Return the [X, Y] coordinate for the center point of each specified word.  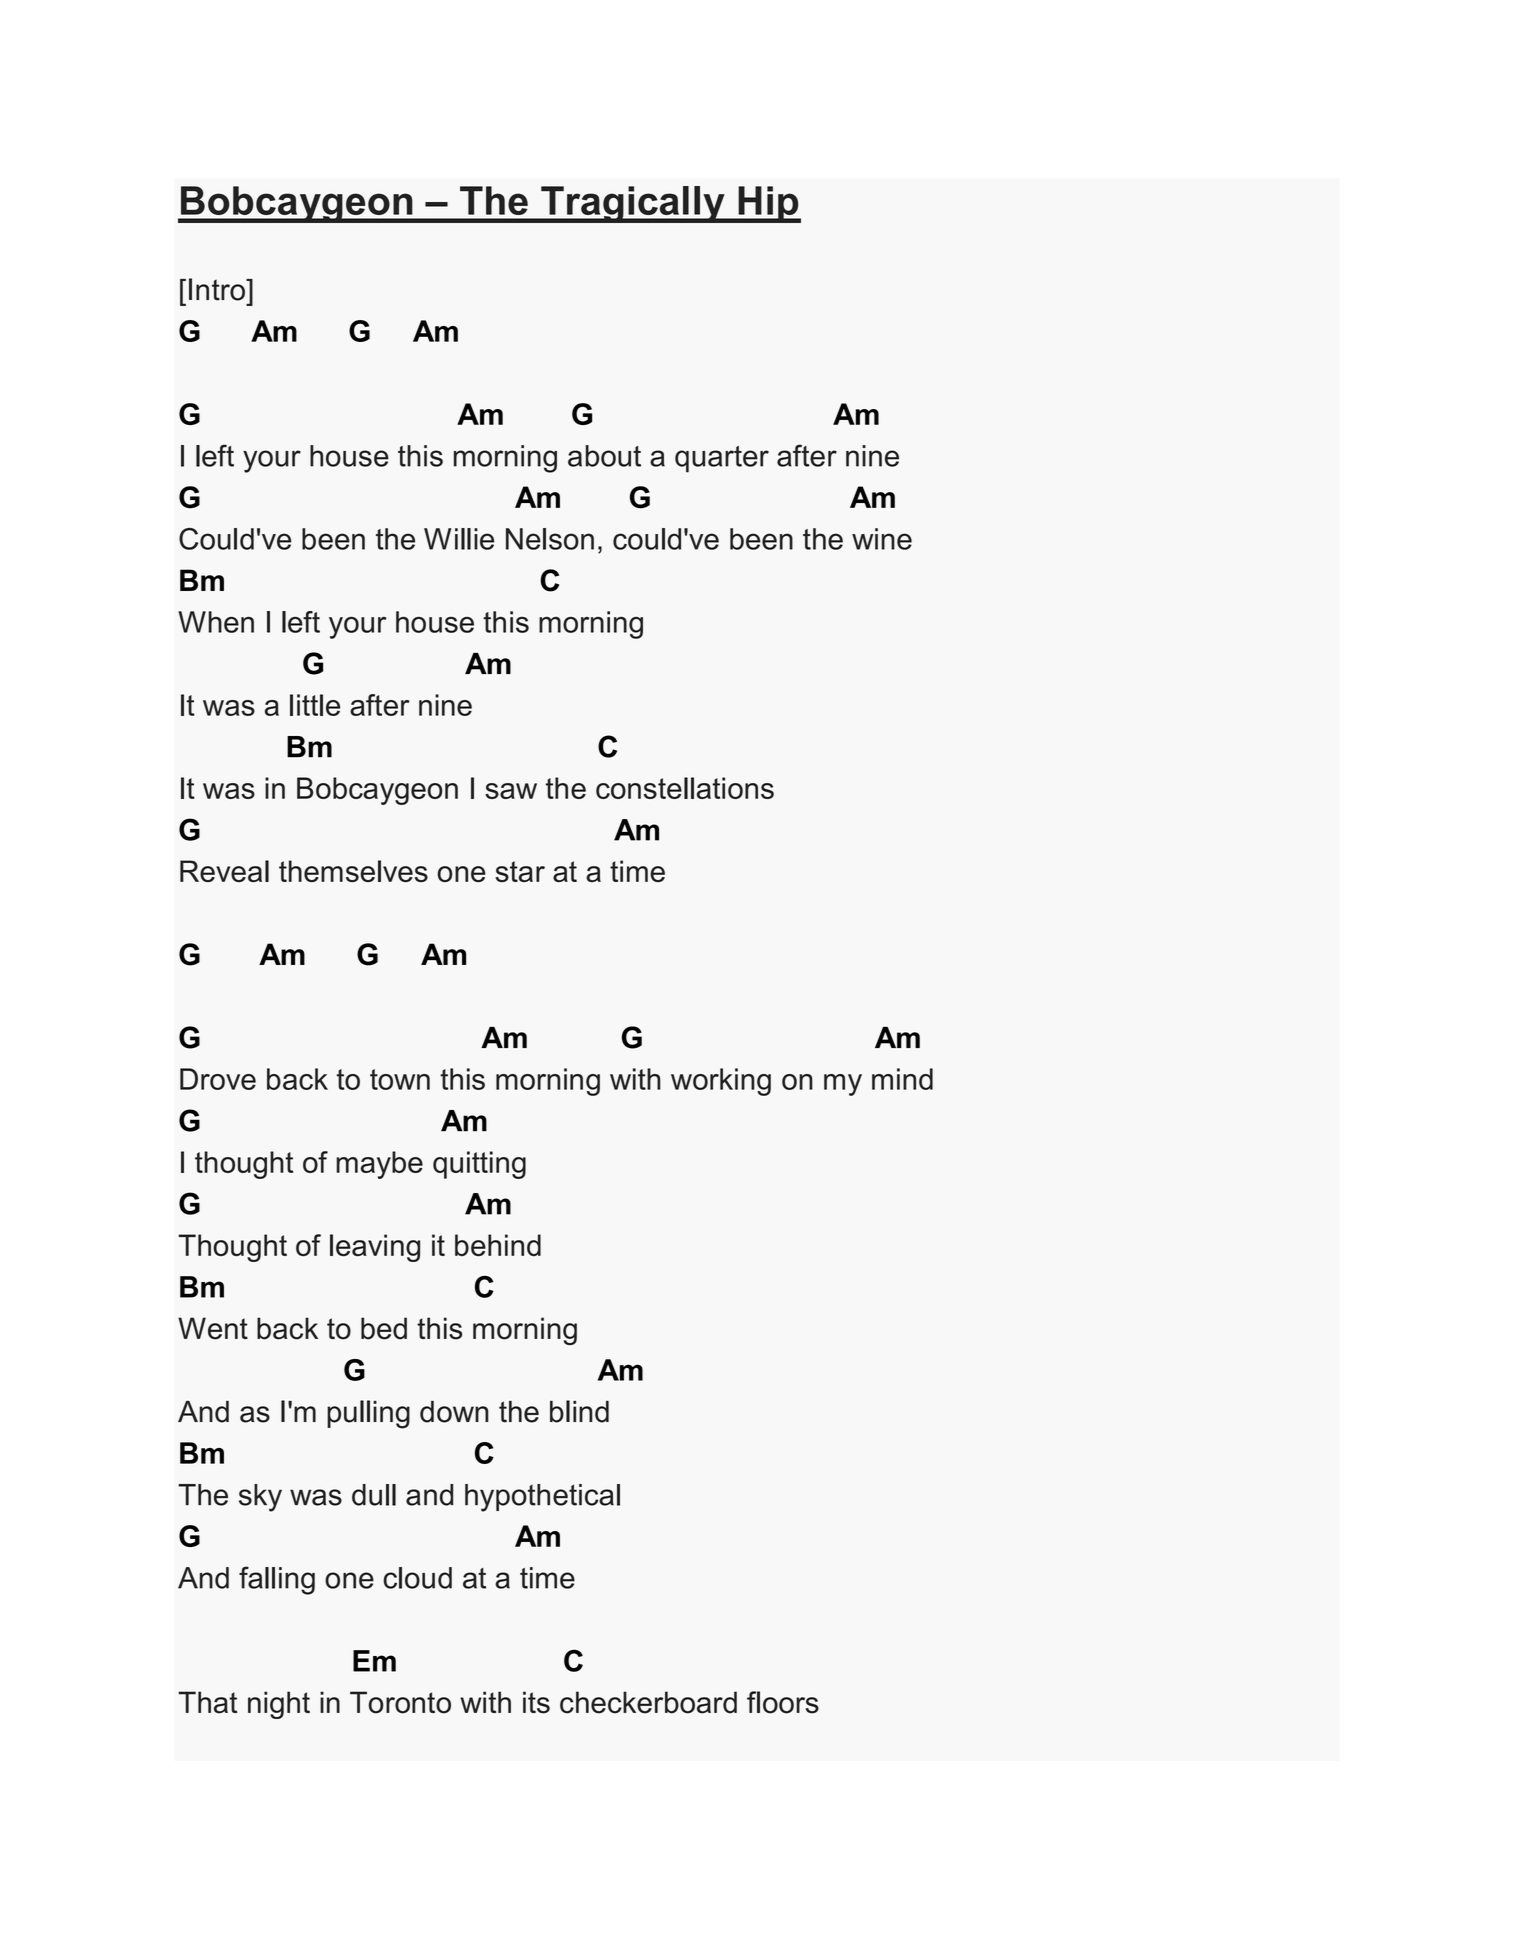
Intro [218, 289]
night [279, 1705]
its [536, 1702]
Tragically [633, 204]
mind [902, 1079]
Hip [768, 204]
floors [783, 1702]
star [520, 871]
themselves [353, 871]
